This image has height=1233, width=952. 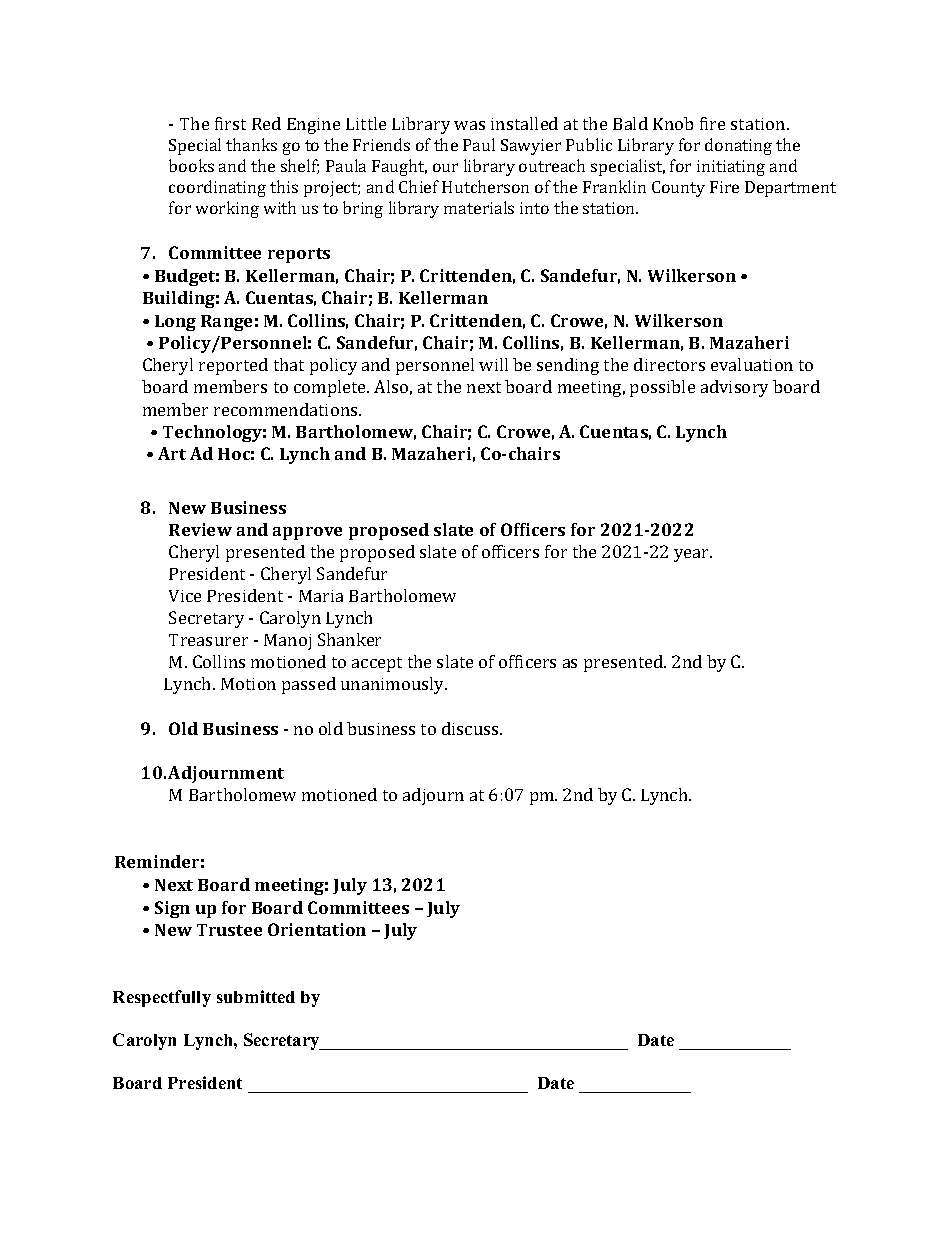 I want to click on Review, so click(x=200, y=529).
